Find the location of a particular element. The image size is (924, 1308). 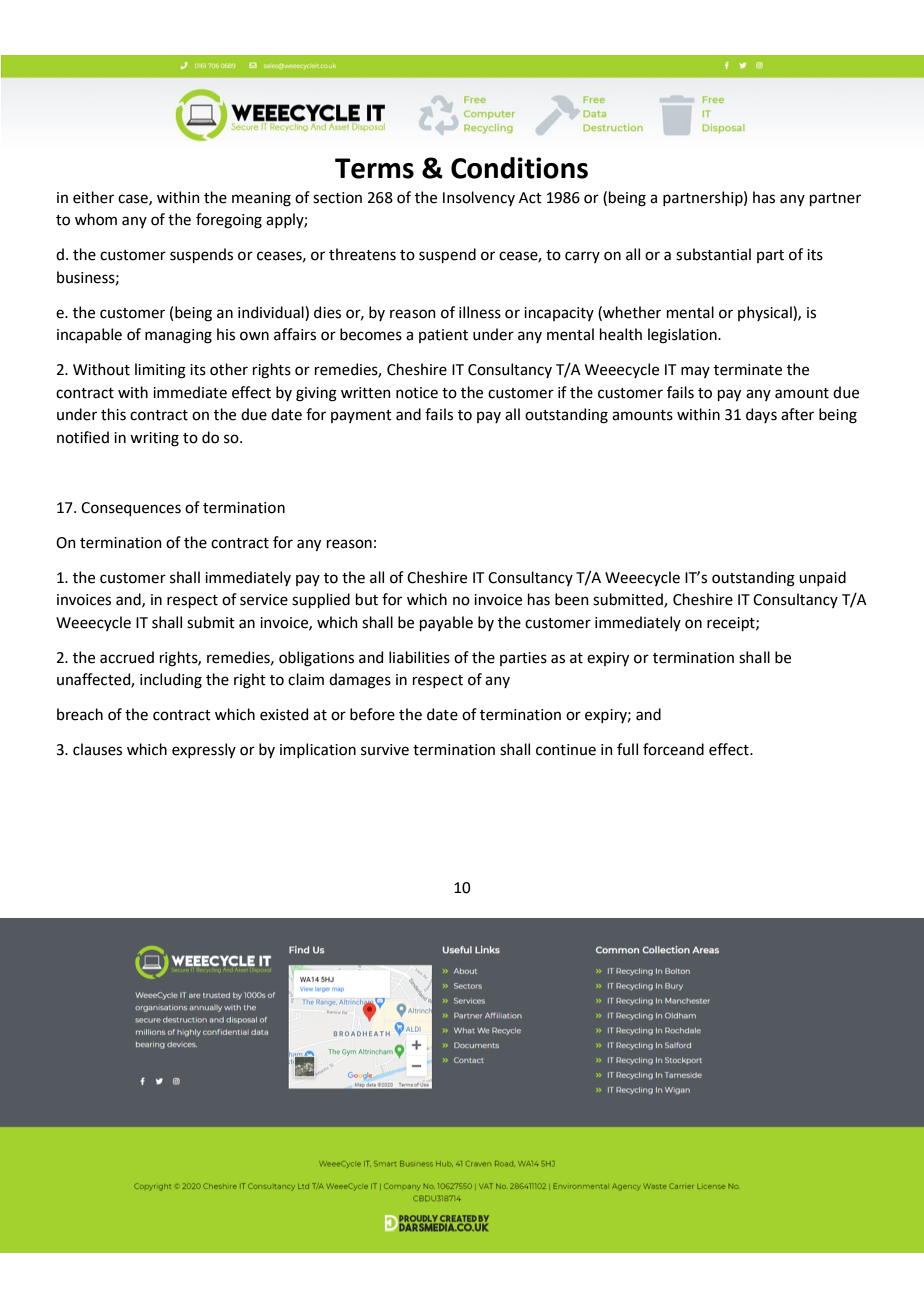

days is located at coordinates (761, 415).
